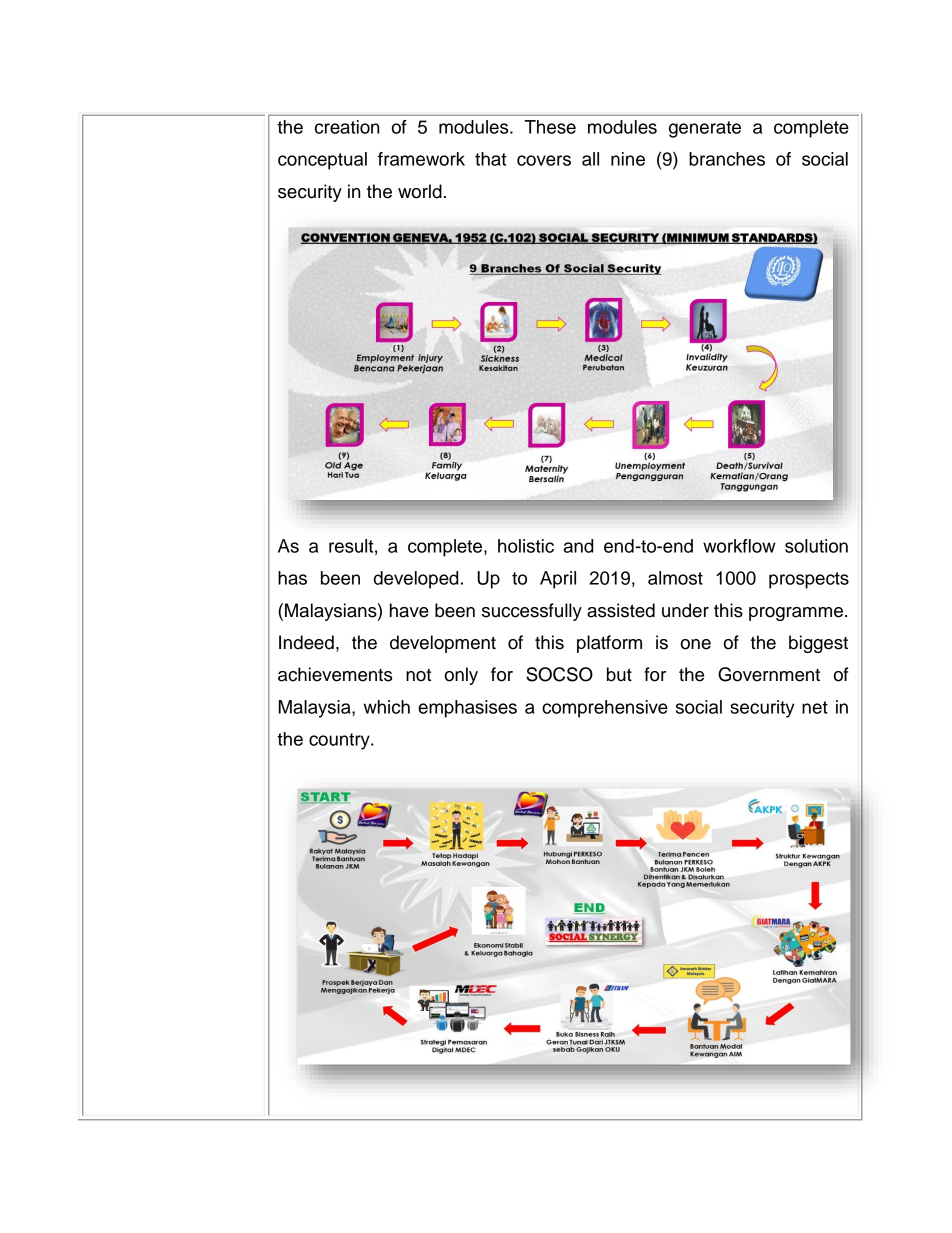  I want to click on covers, so click(544, 160).
